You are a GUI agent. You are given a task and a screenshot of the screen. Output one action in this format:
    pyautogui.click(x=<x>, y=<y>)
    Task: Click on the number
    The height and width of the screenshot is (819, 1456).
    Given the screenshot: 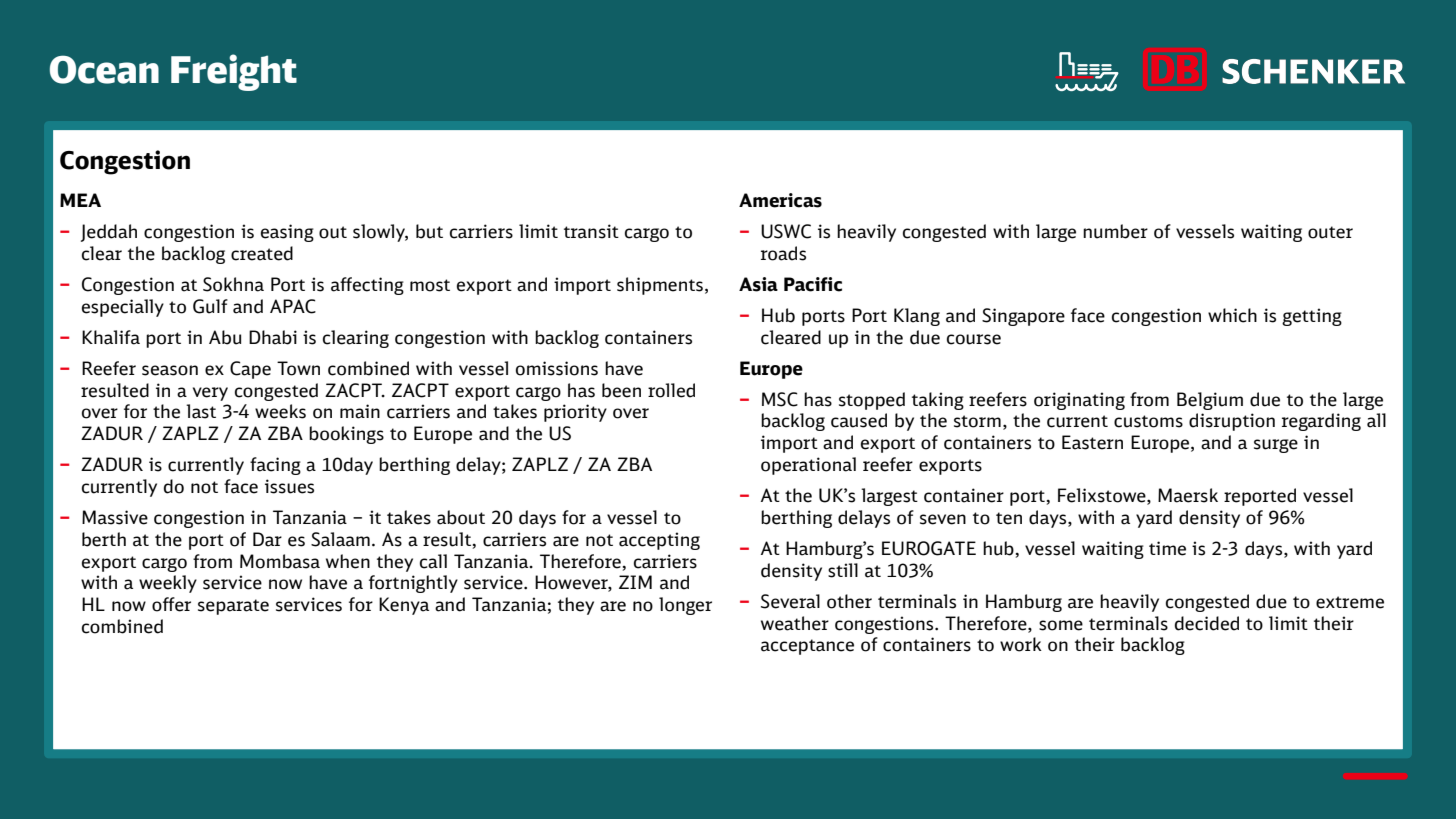 What is the action you would take?
    pyautogui.click(x=1115, y=231)
